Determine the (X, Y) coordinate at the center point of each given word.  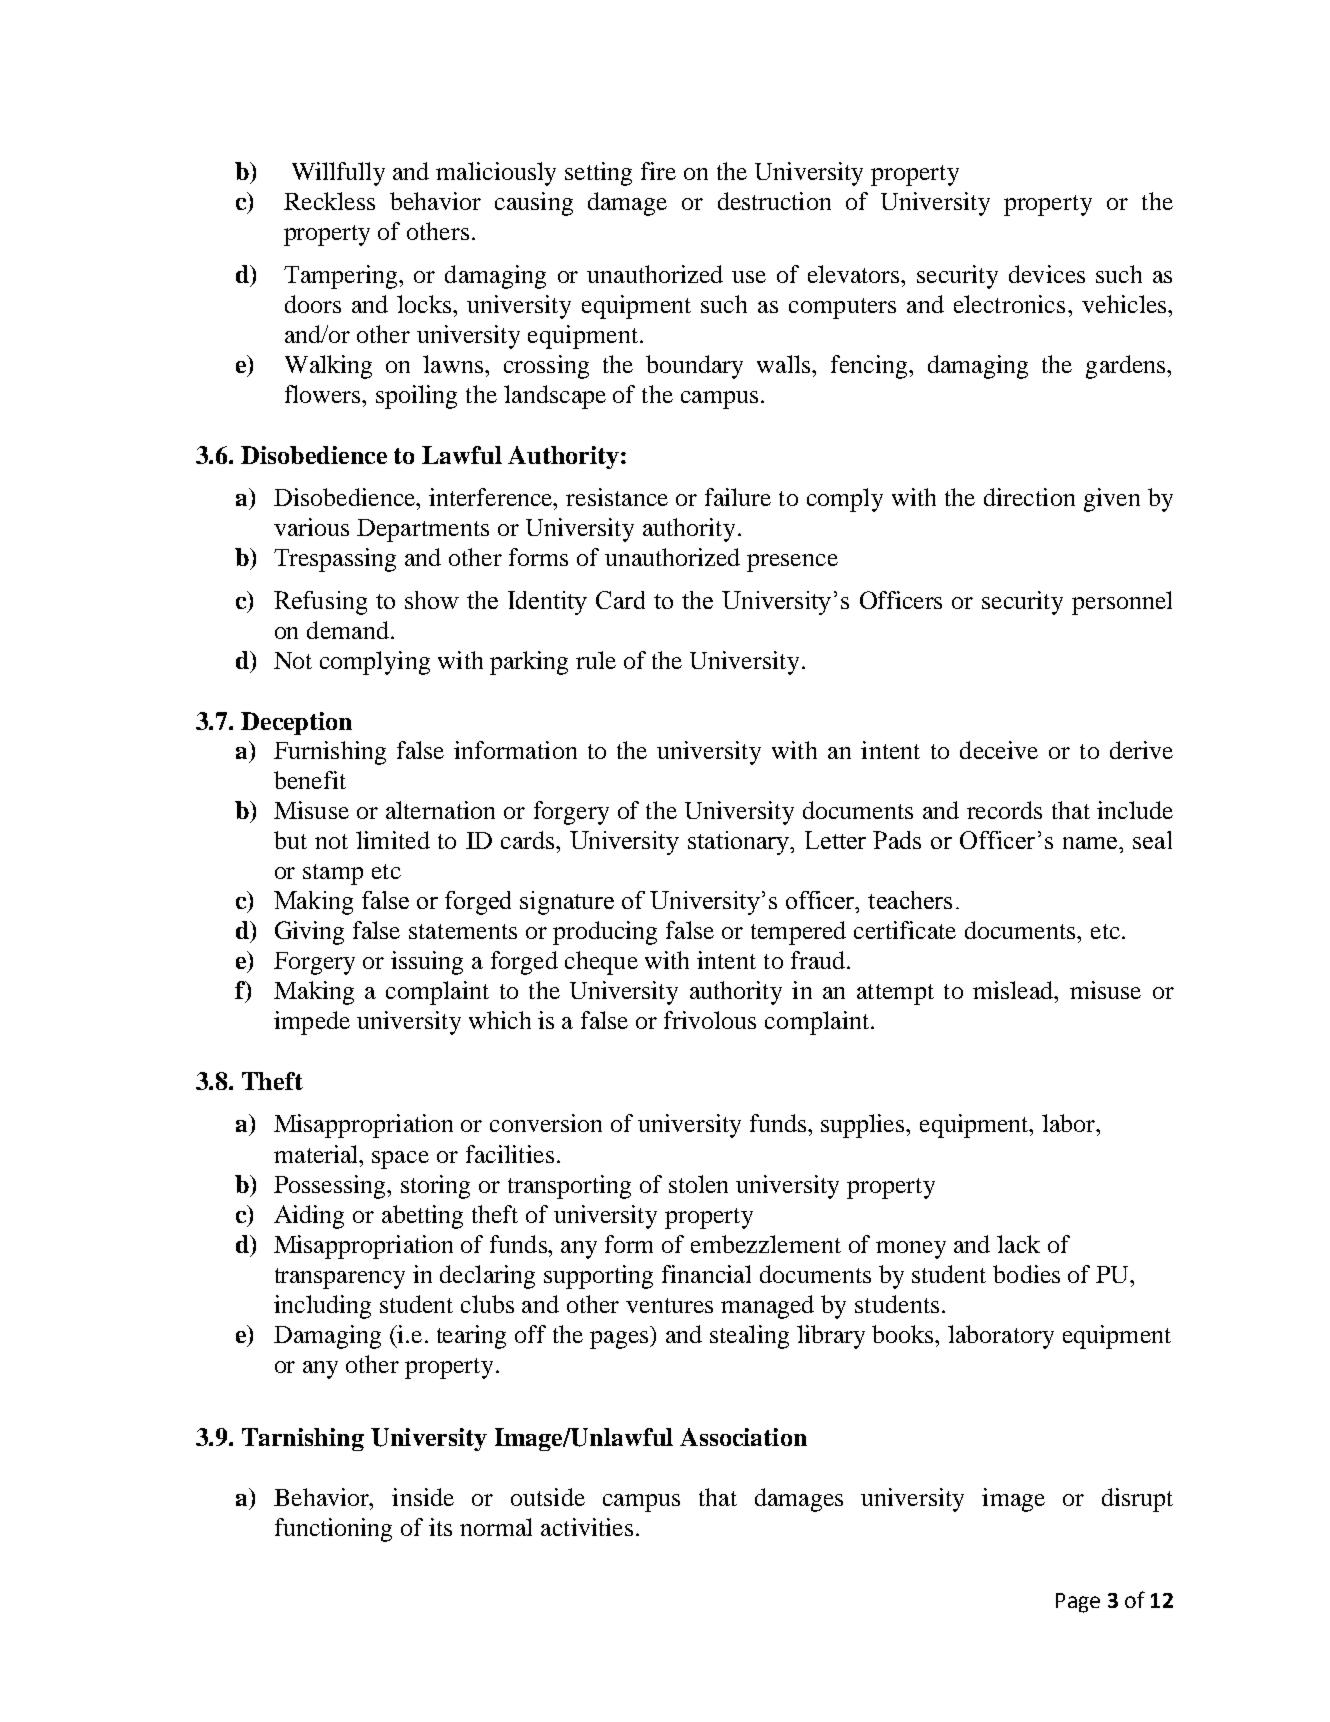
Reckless (329, 201)
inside (423, 1497)
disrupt (1137, 1500)
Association (743, 1437)
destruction (774, 201)
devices (1047, 274)
